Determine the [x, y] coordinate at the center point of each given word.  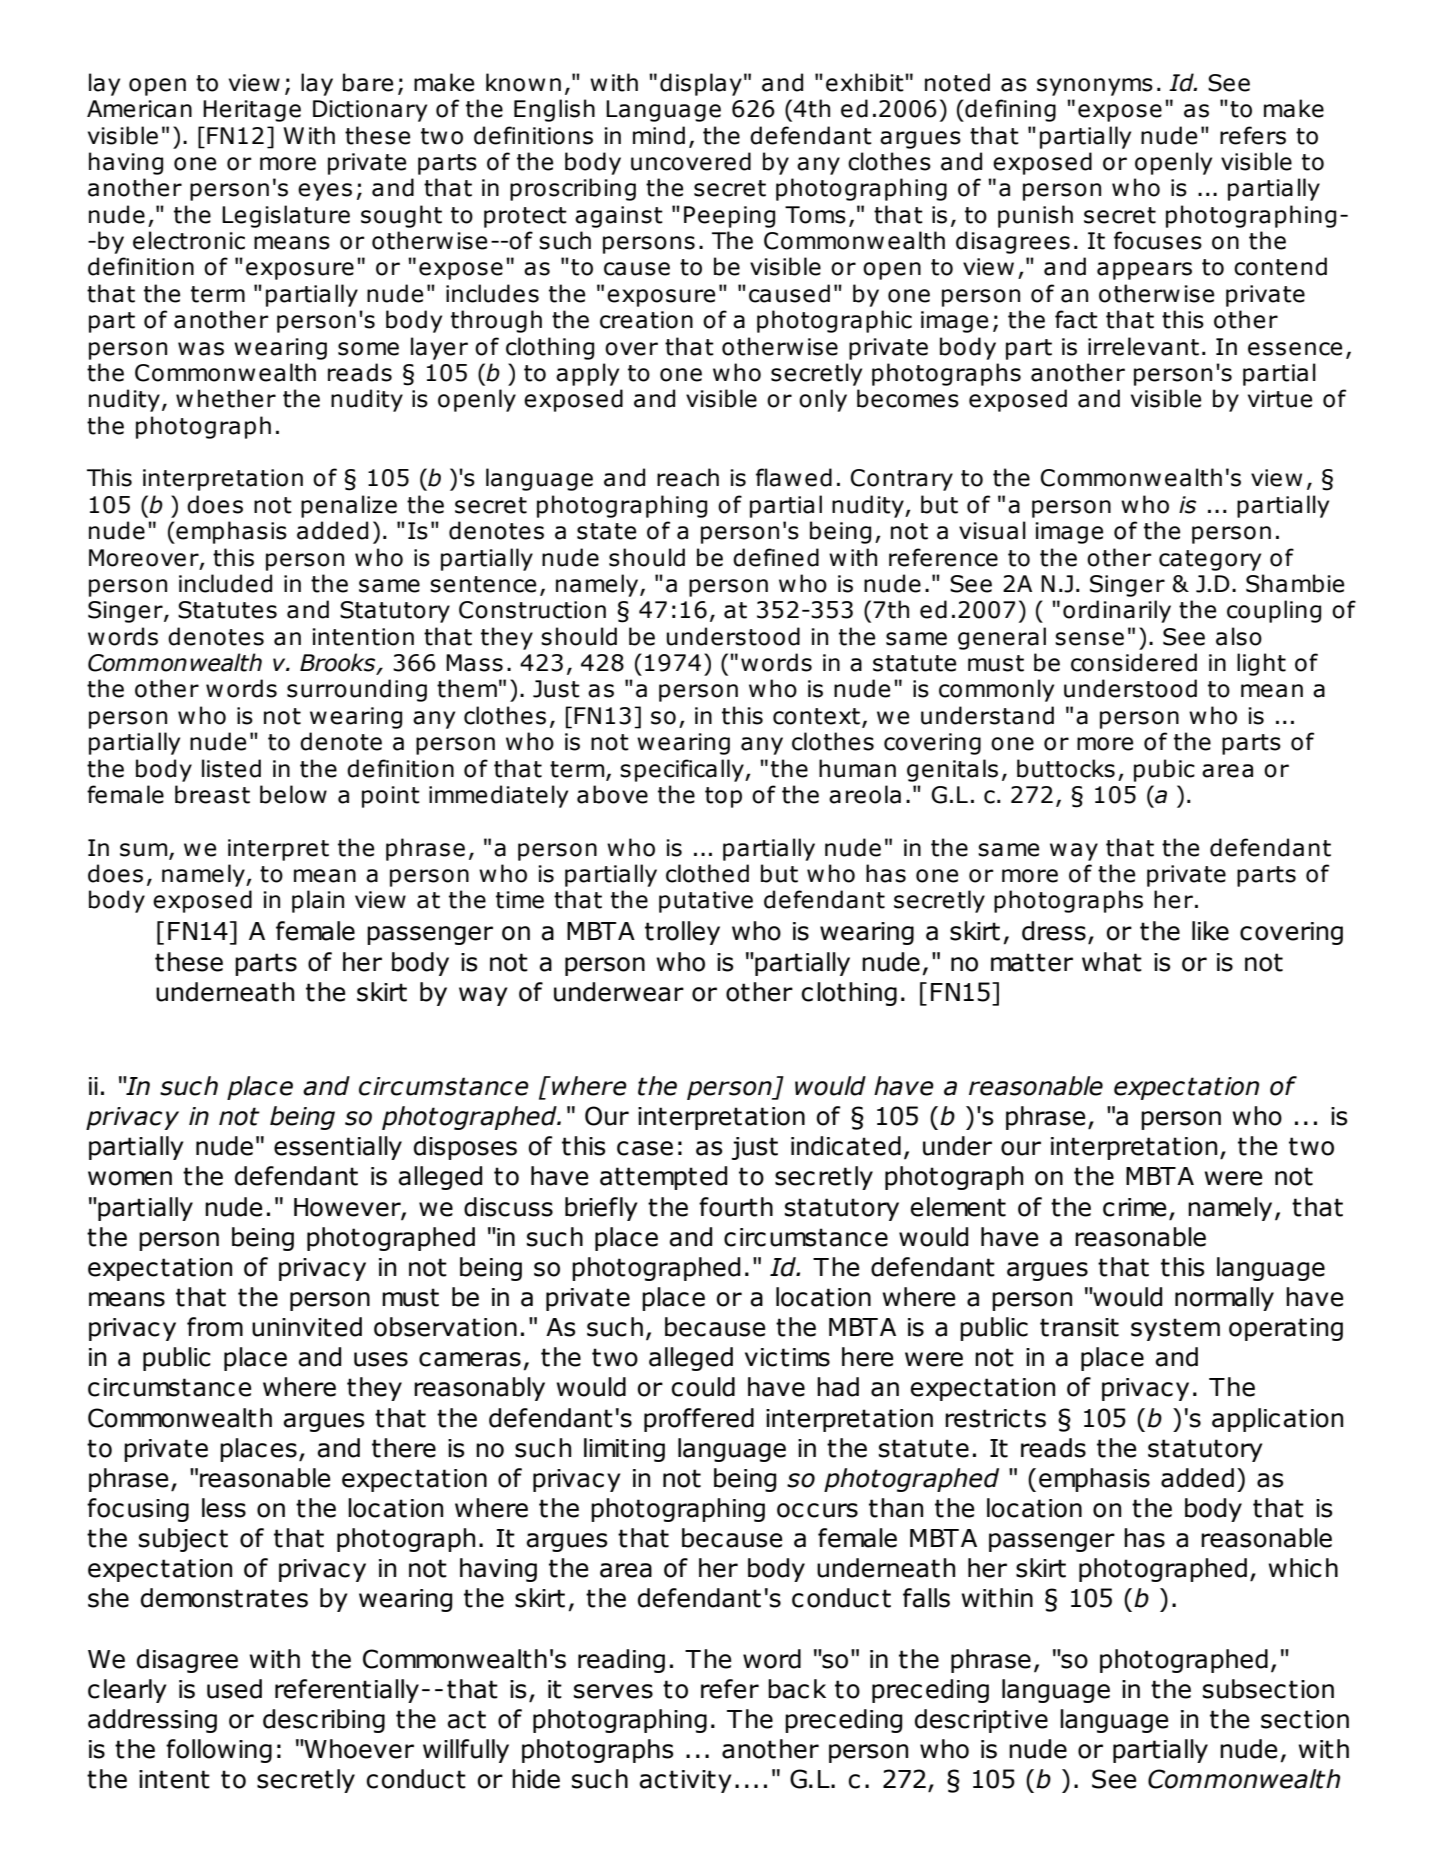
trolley [682, 933]
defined [776, 557]
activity [686, 1781]
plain [318, 901]
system [1175, 1329]
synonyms [1095, 87]
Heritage [252, 111]
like [1210, 931]
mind [659, 135]
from [215, 1327]
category [1210, 560]
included [225, 583]
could [703, 1387]
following [219, 1751]
